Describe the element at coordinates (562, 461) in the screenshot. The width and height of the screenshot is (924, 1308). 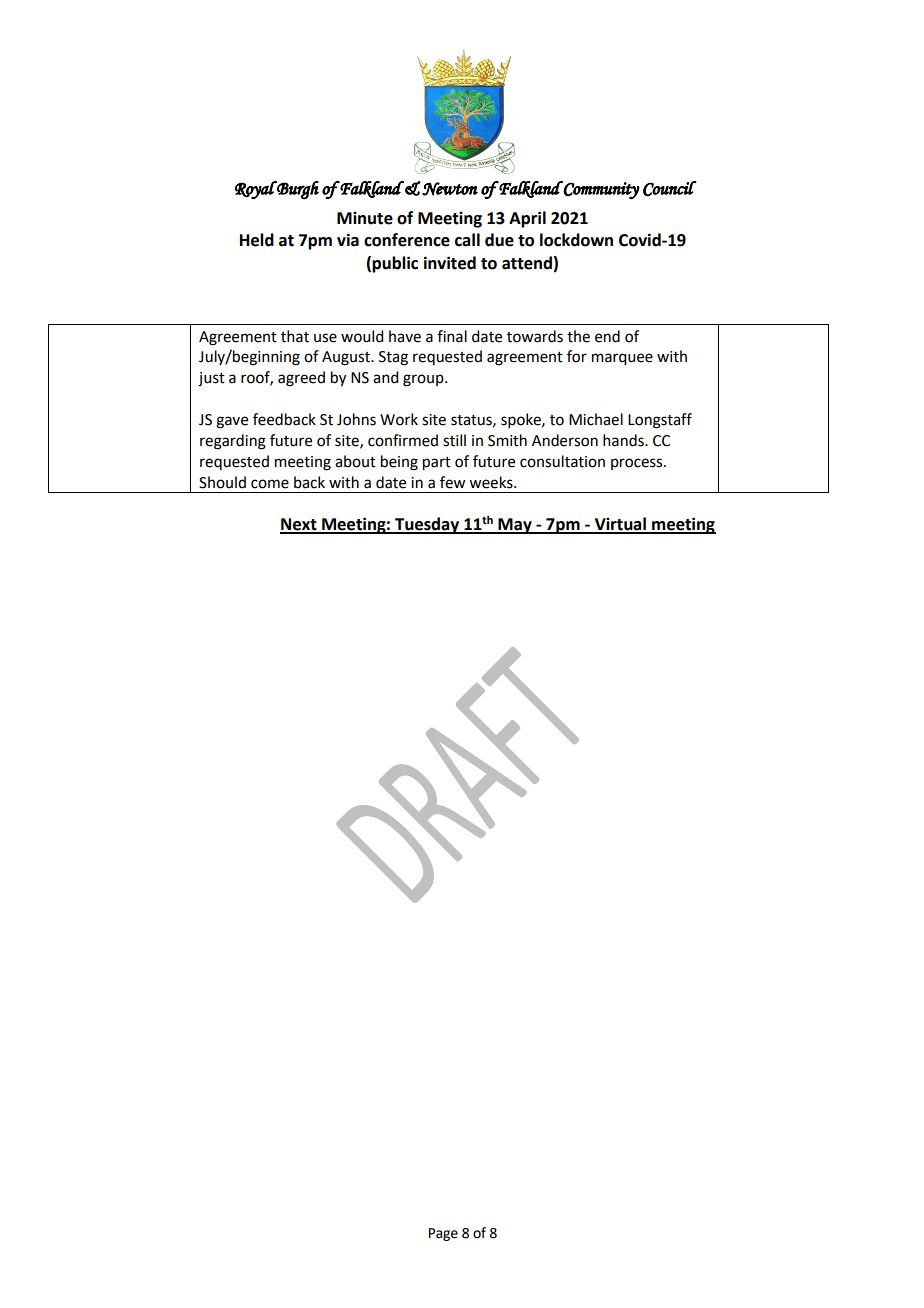
I see `consultation` at that location.
